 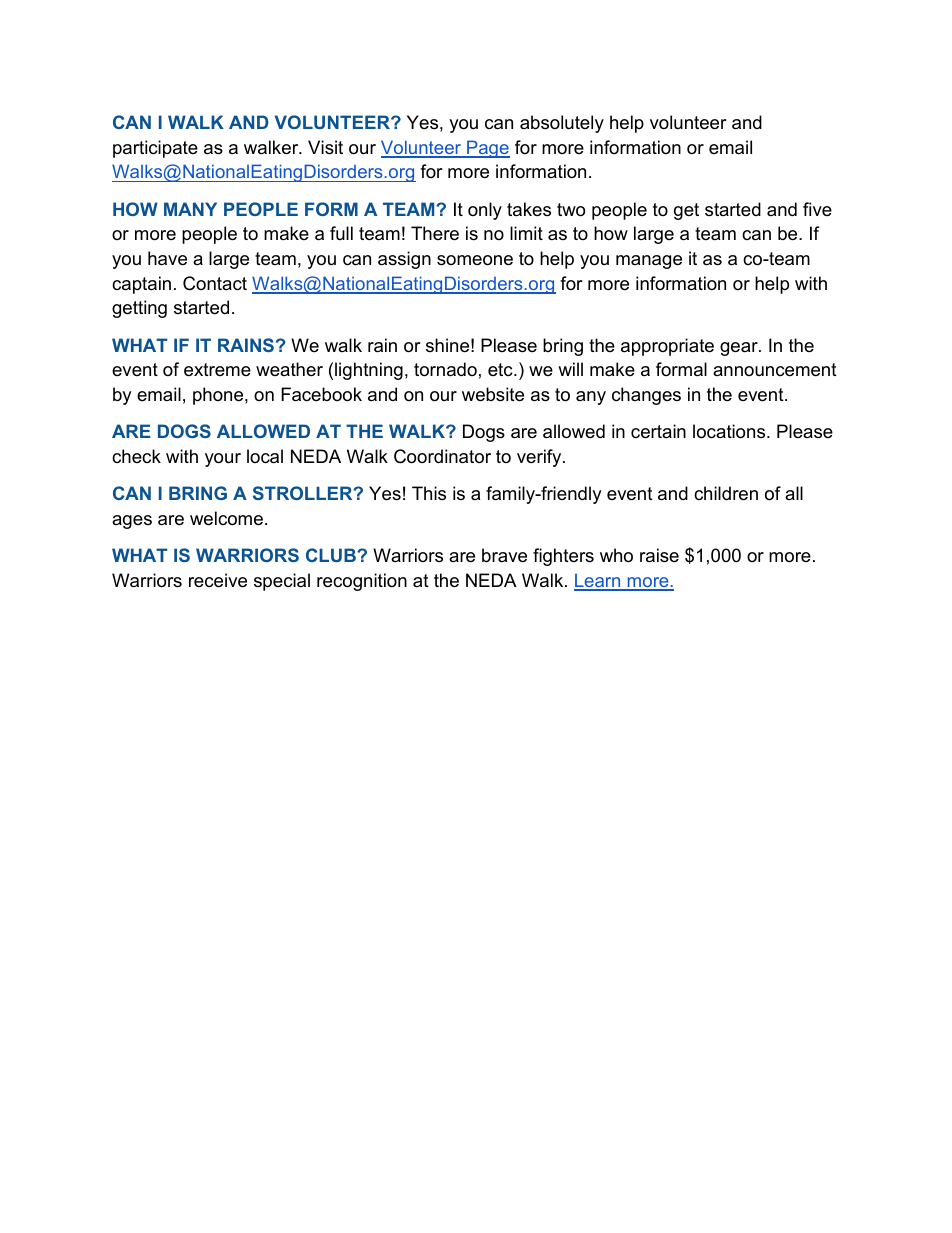 What do you see at coordinates (562, 124) in the document?
I see `absolutely` at bounding box center [562, 124].
